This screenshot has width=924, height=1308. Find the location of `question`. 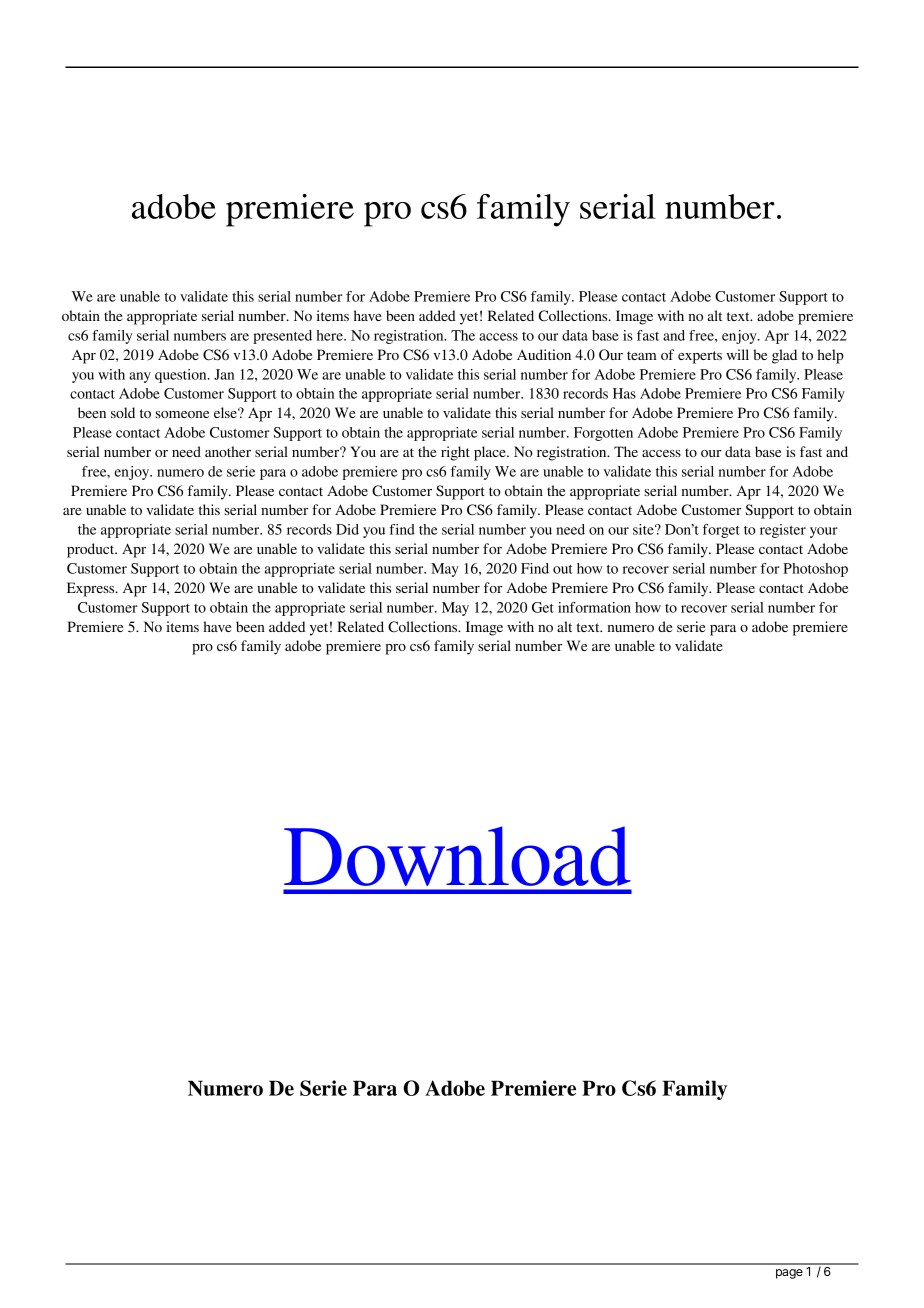

question is located at coordinates (182, 376).
